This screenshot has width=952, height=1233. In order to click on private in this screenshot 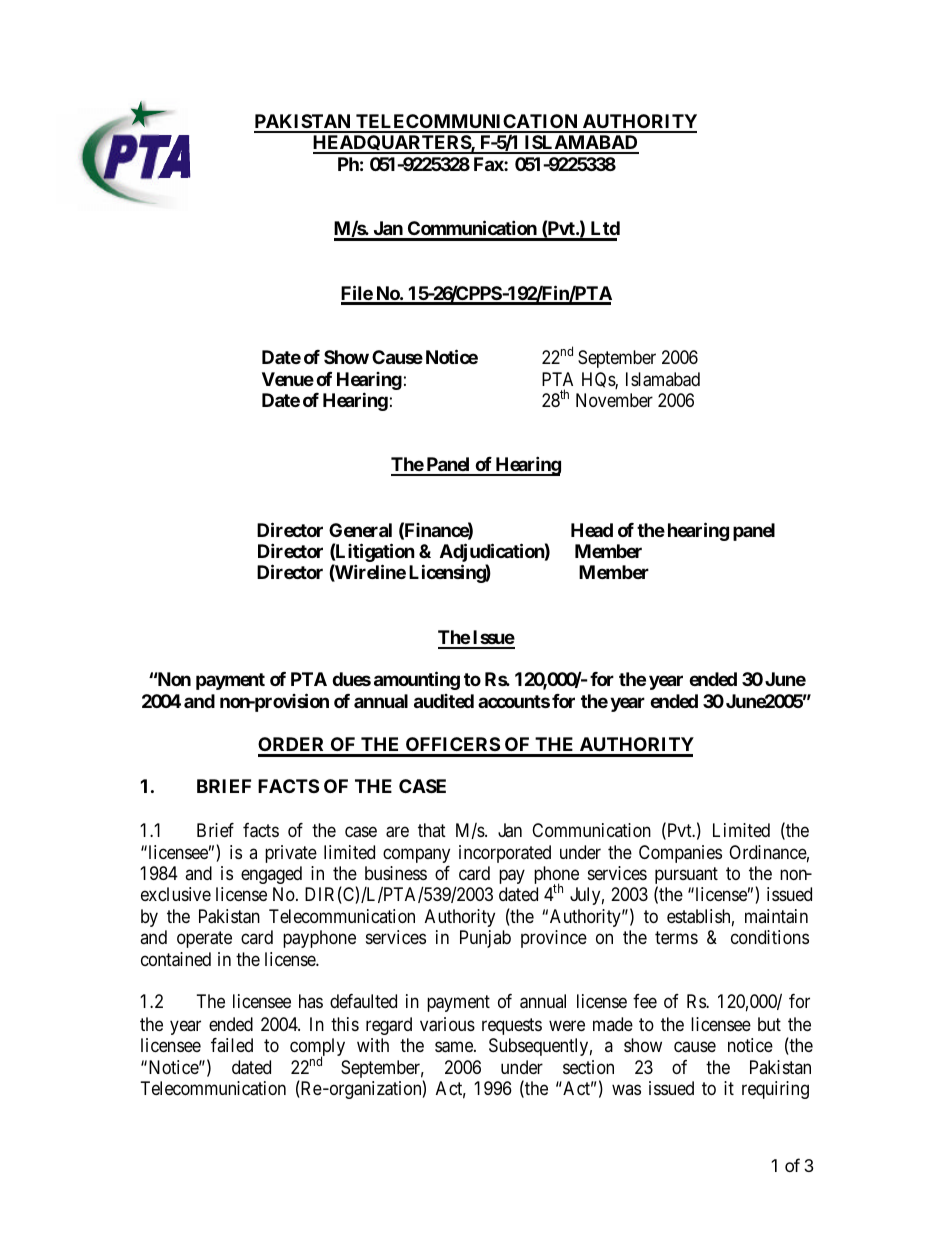, I will do `click(291, 854)`.
